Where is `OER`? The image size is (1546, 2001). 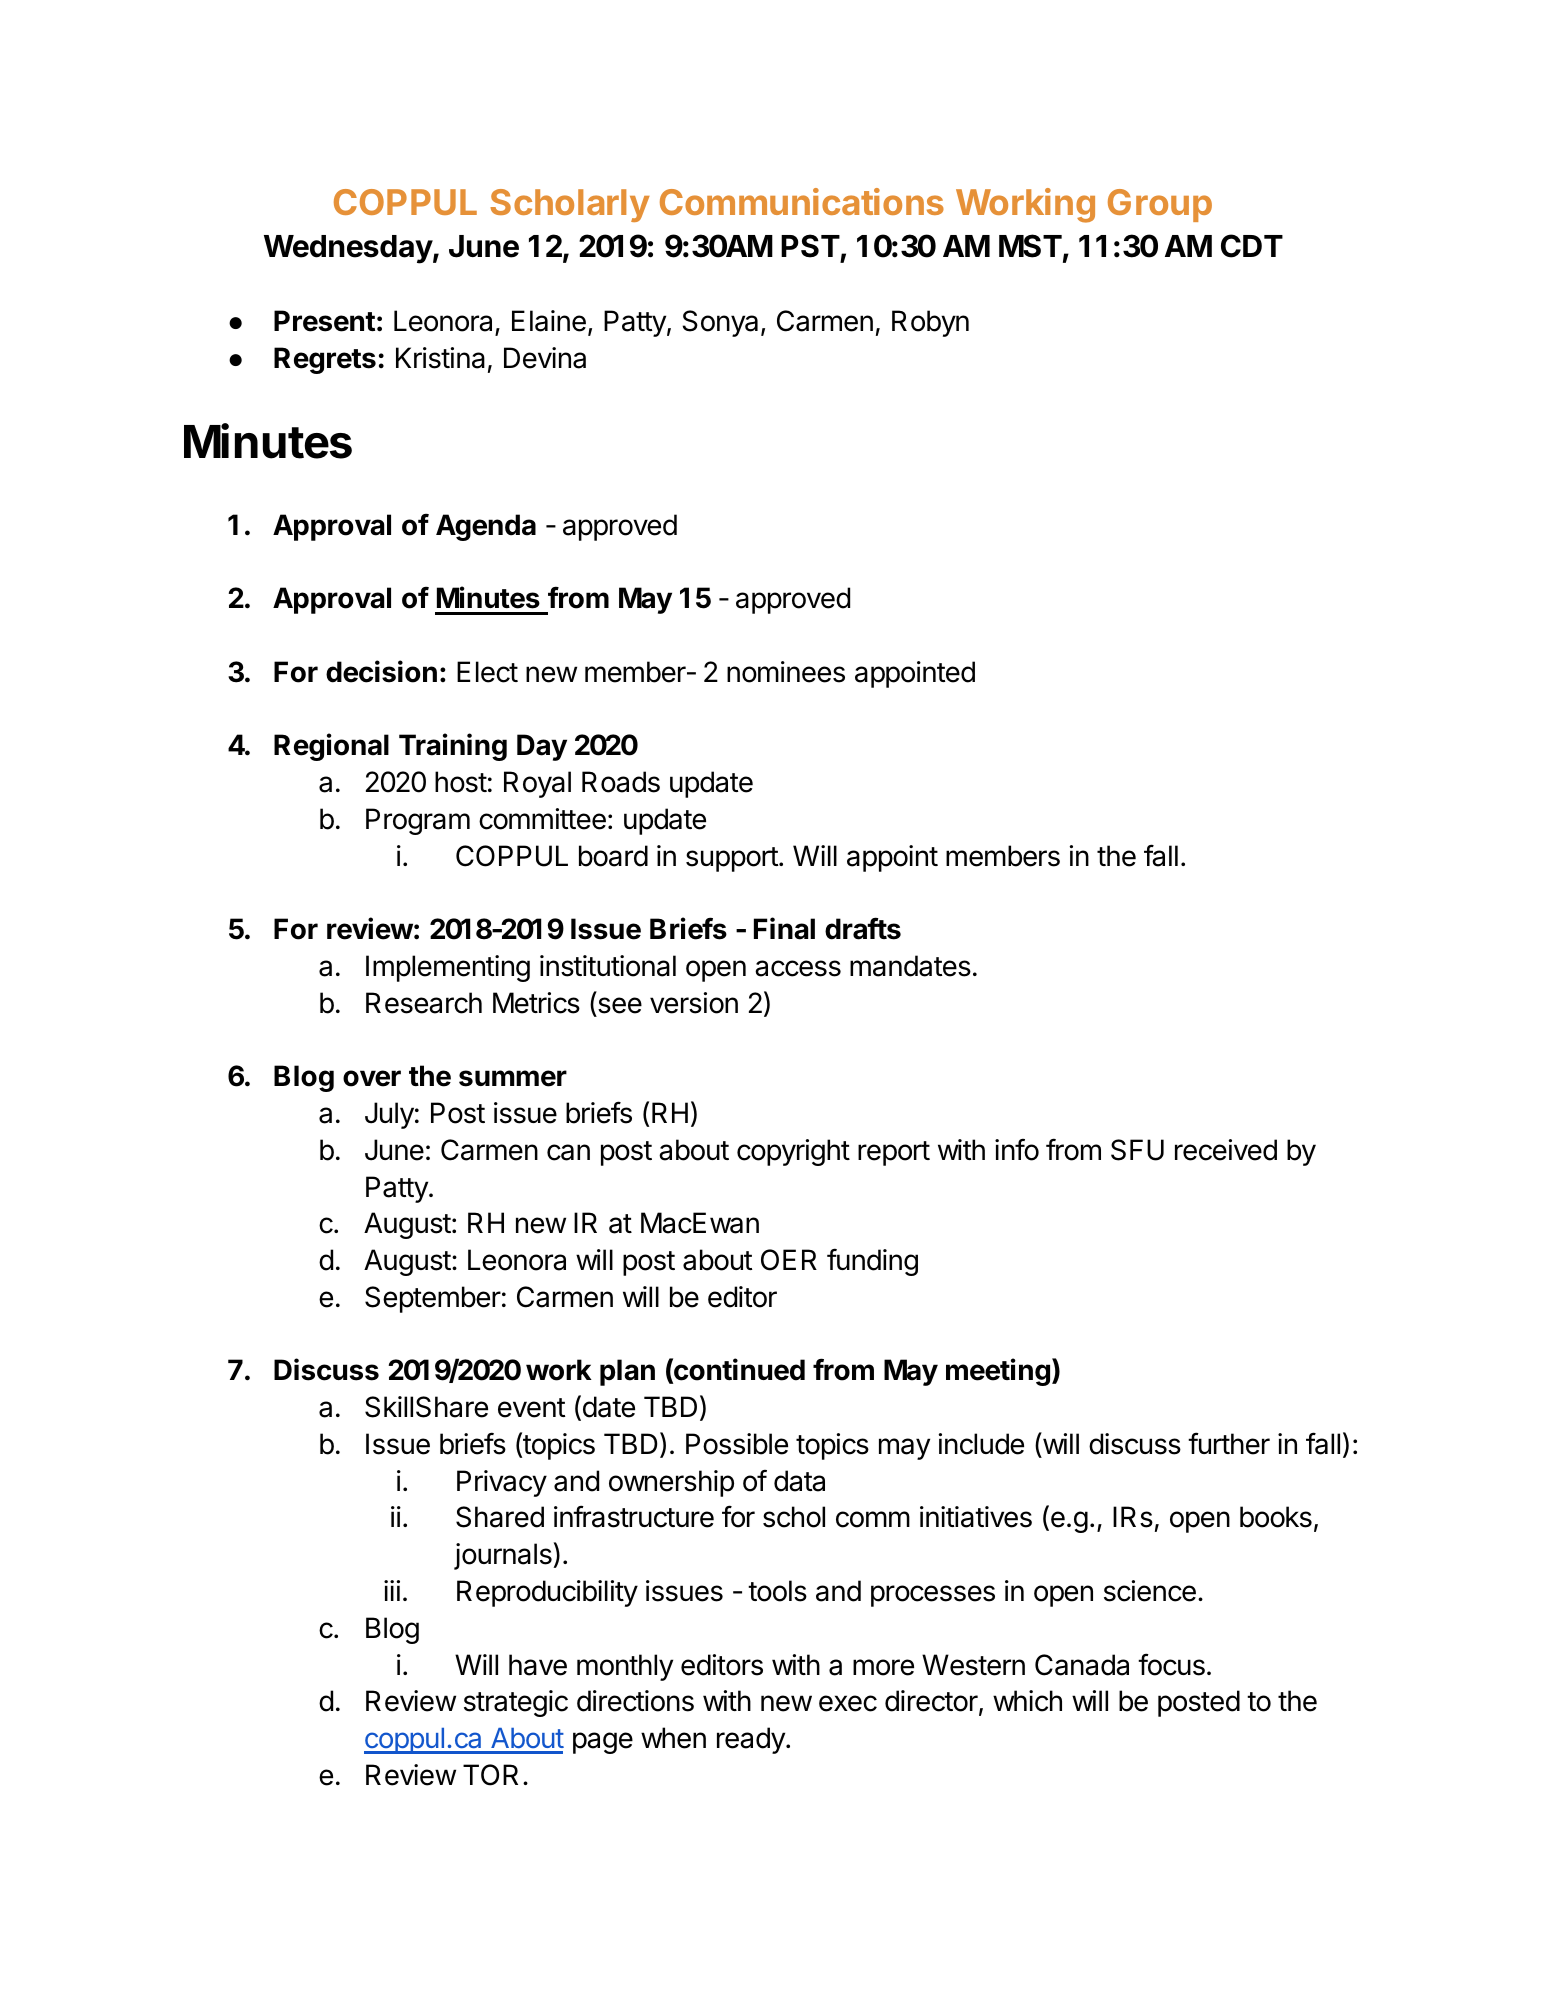
OER is located at coordinates (789, 1260).
